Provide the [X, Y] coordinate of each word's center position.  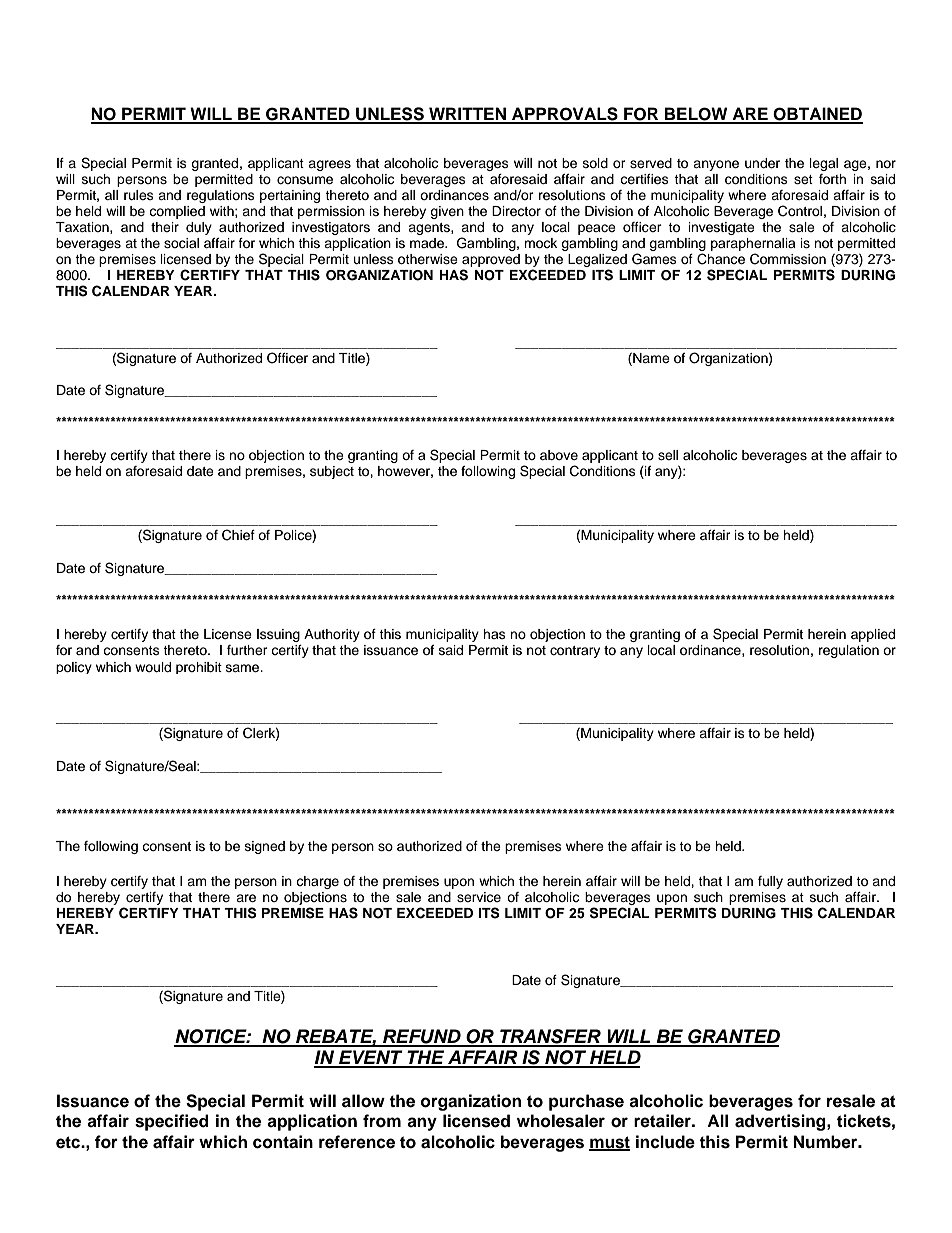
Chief [238, 535]
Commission [788, 259]
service [479, 897]
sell [668, 455]
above [559, 455]
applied [873, 635]
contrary [575, 652]
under [762, 163]
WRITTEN [467, 115]
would [153, 667]
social [181, 243]
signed [265, 847]
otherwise [428, 259]
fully [770, 882]
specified [172, 1122]
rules [139, 195]
